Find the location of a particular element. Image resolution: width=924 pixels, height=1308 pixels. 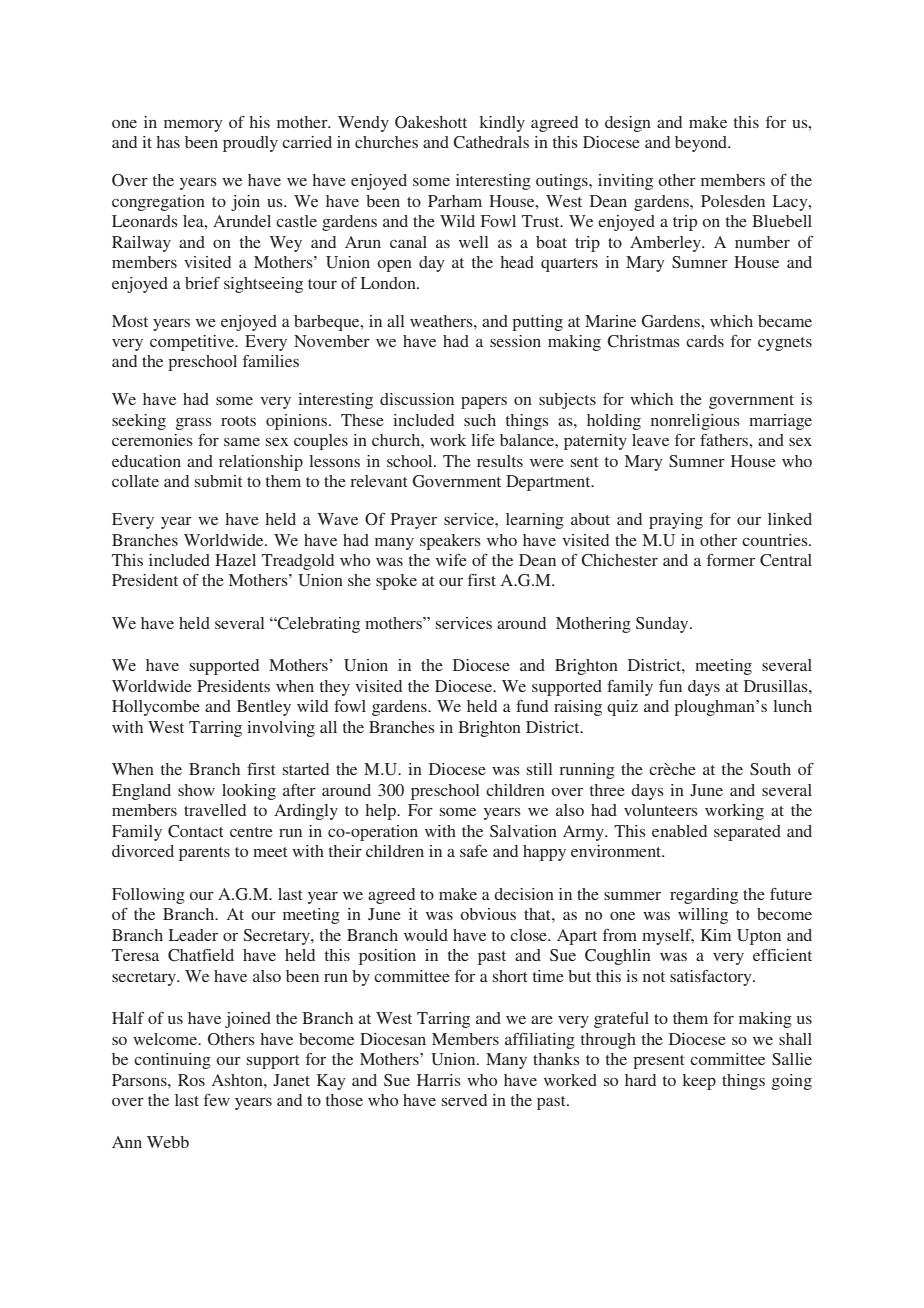

regarding is located at coordinates (704, 896).
